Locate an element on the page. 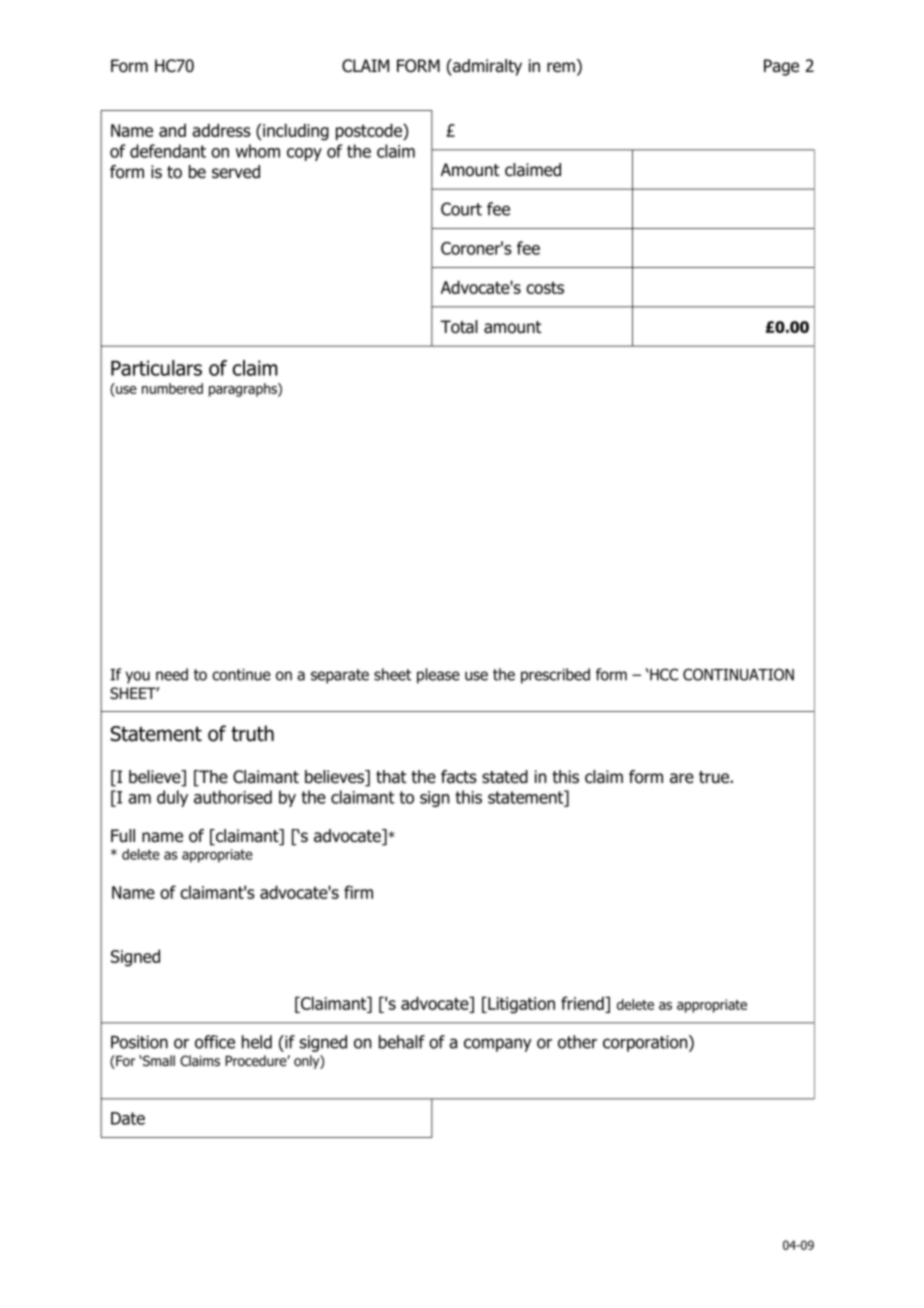 This document has width=924, height=1308. Total is located at coordinates (459, 327).
